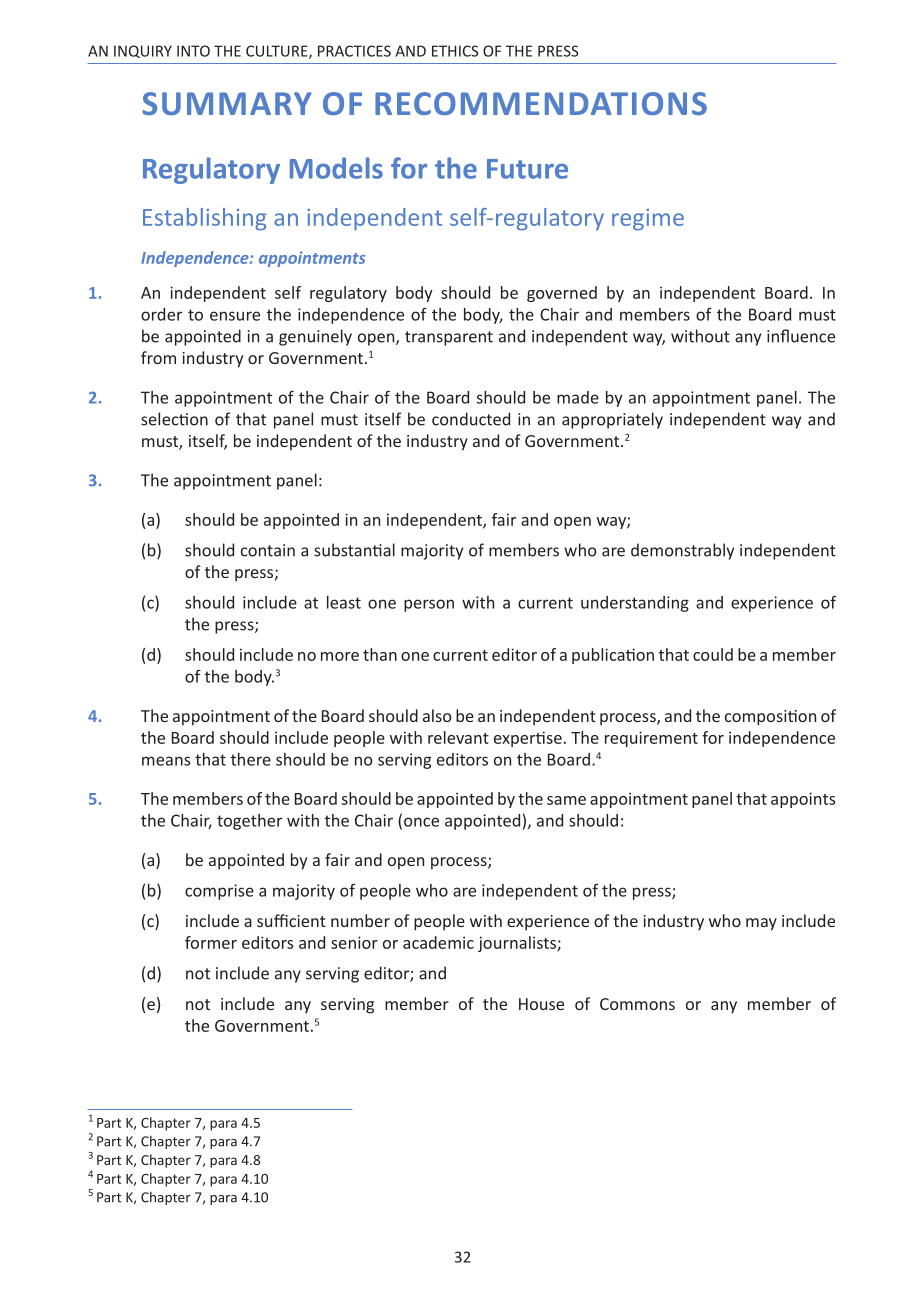 The height and width of the page is (1308, 924). I want to click on transparent, so click(449, 338).
